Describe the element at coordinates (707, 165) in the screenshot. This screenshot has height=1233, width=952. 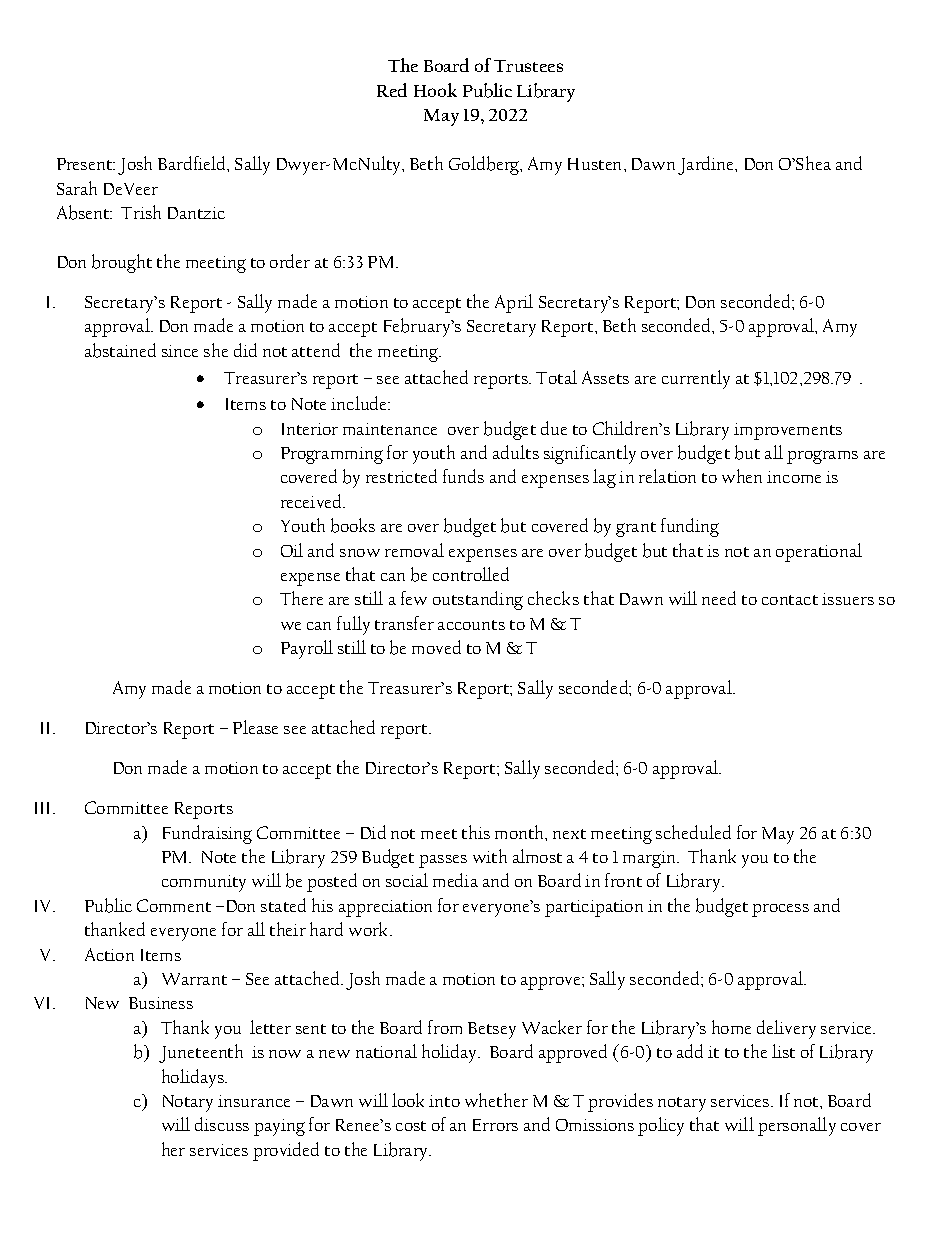
I see `Jardine` at that location.
